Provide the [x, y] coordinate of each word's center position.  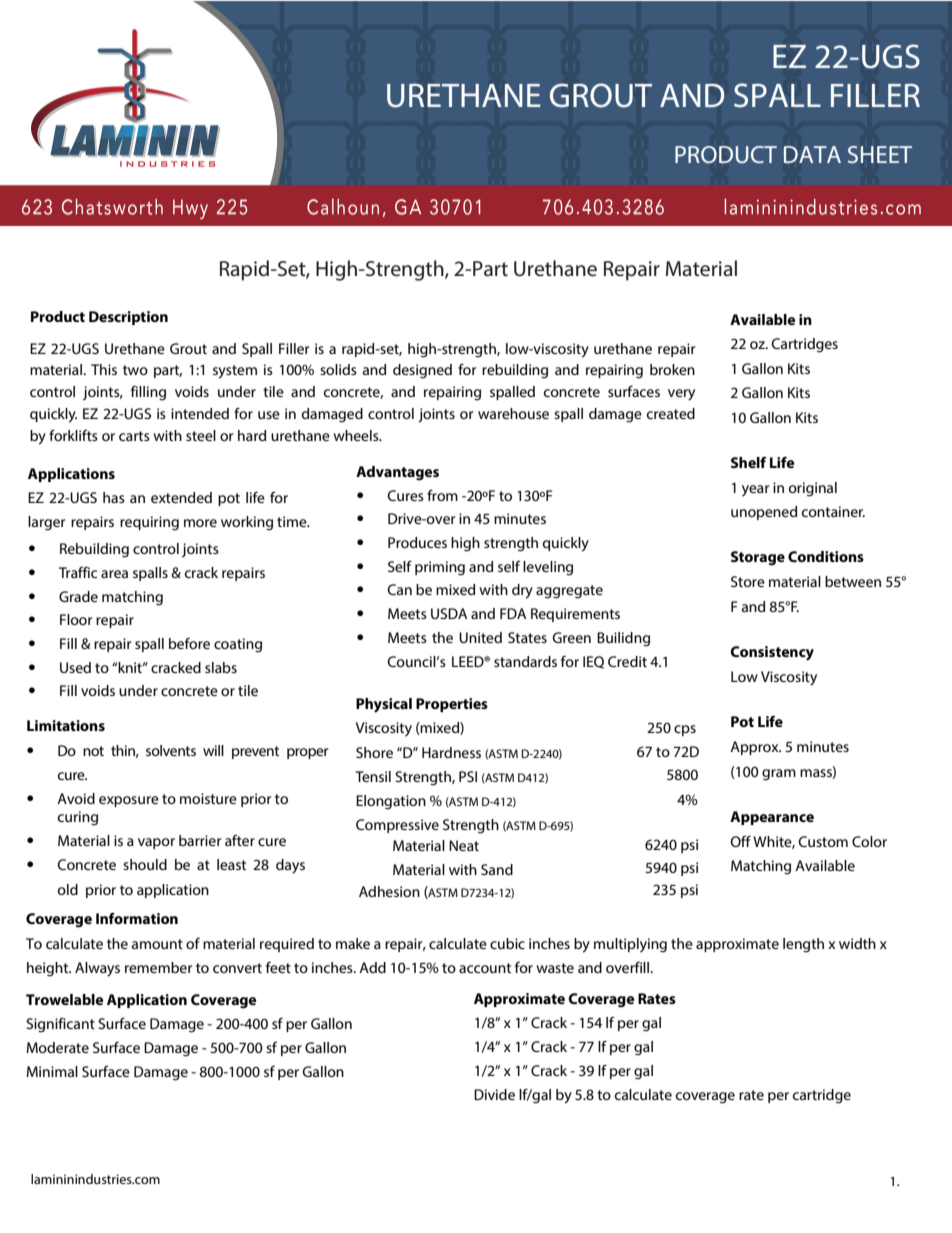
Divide [494, 1094]
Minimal [52, 1071]
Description [128, 318]
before [189, 643]
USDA [449, 613]
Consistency [772, 653]
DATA [812, 154]
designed [422, 371]
